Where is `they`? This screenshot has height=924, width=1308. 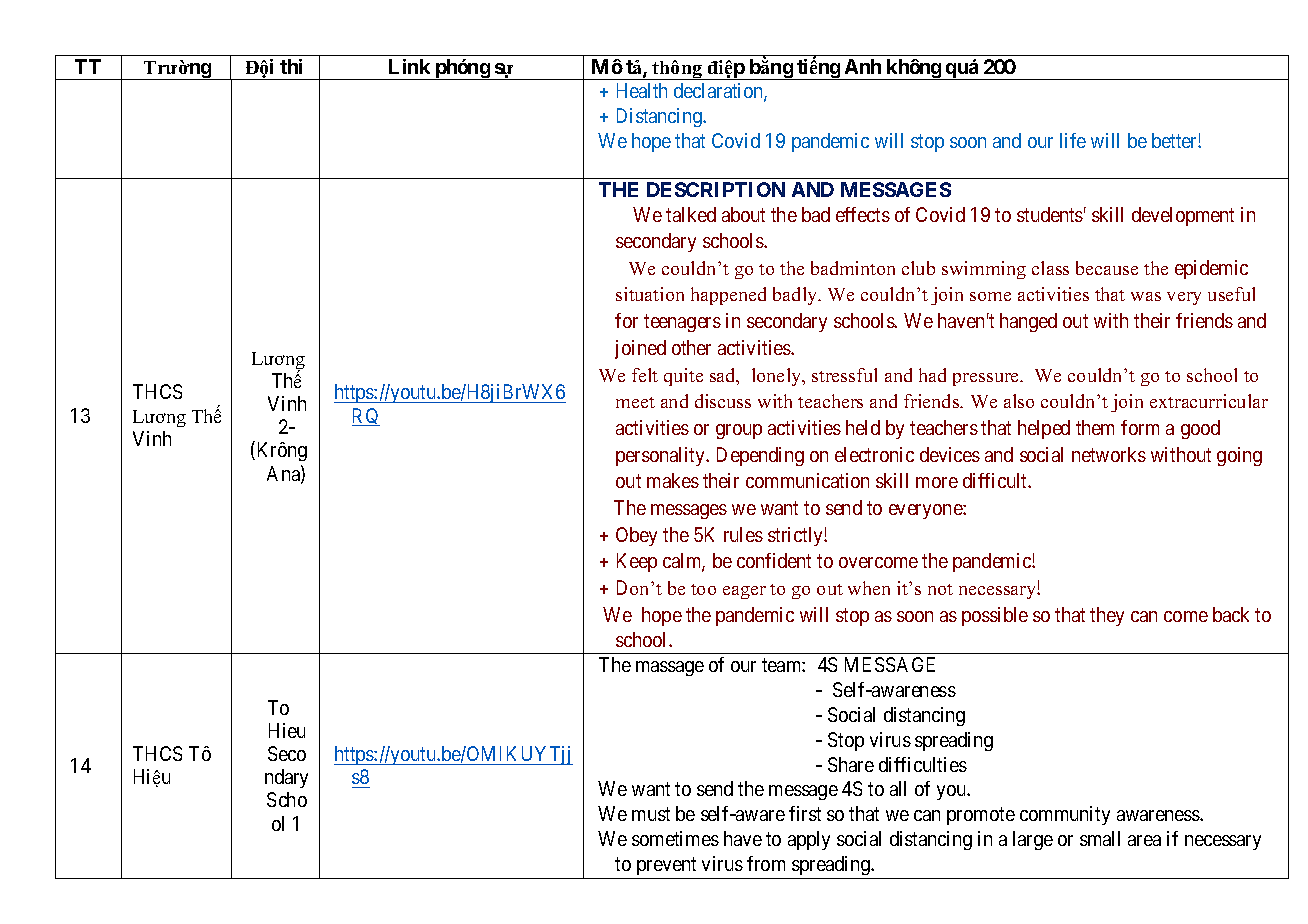
they is located at coordinates (1107, 616).
